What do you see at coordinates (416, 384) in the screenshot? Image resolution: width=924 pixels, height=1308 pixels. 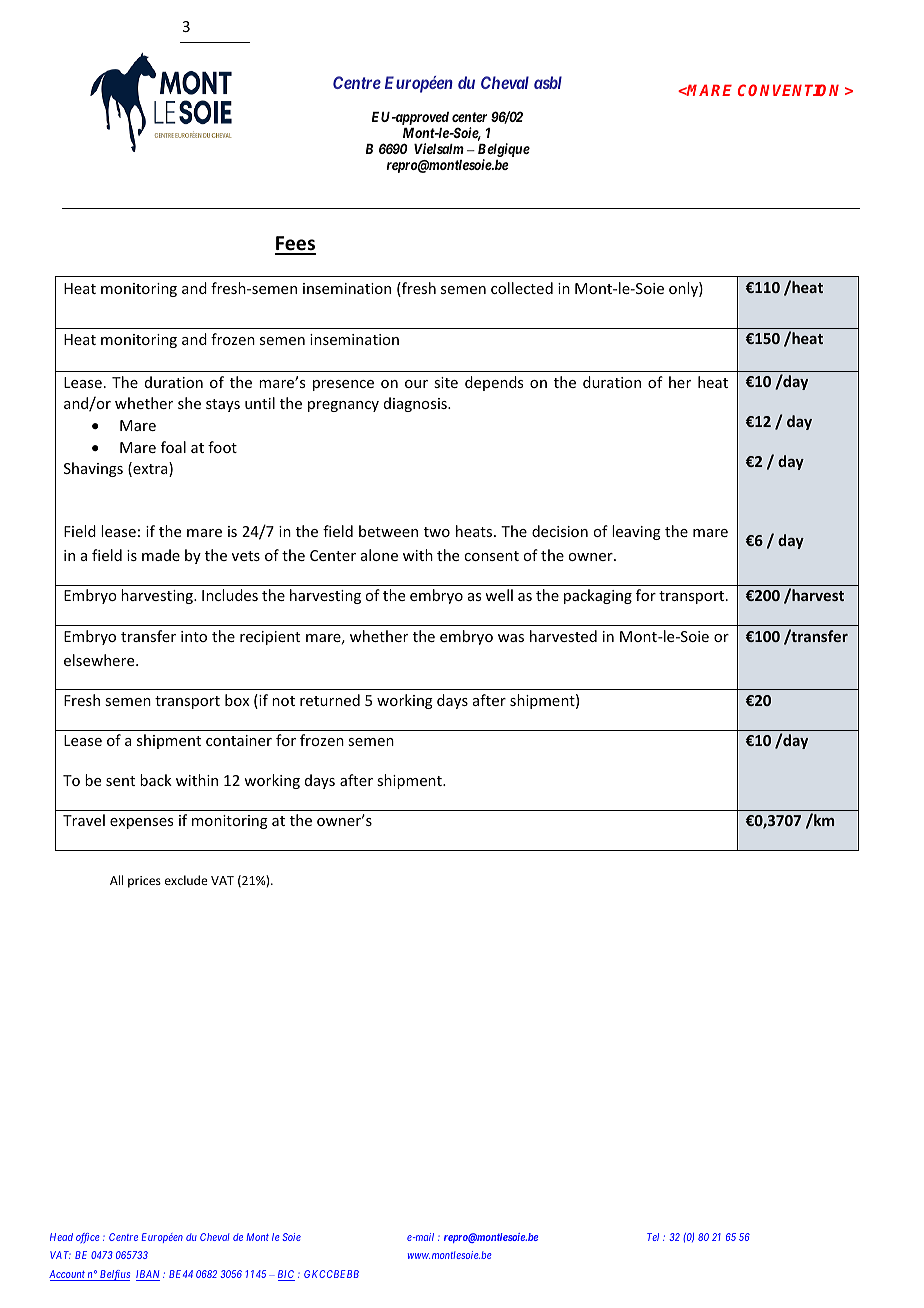 I see `our` at bounding box center [416, 384].
